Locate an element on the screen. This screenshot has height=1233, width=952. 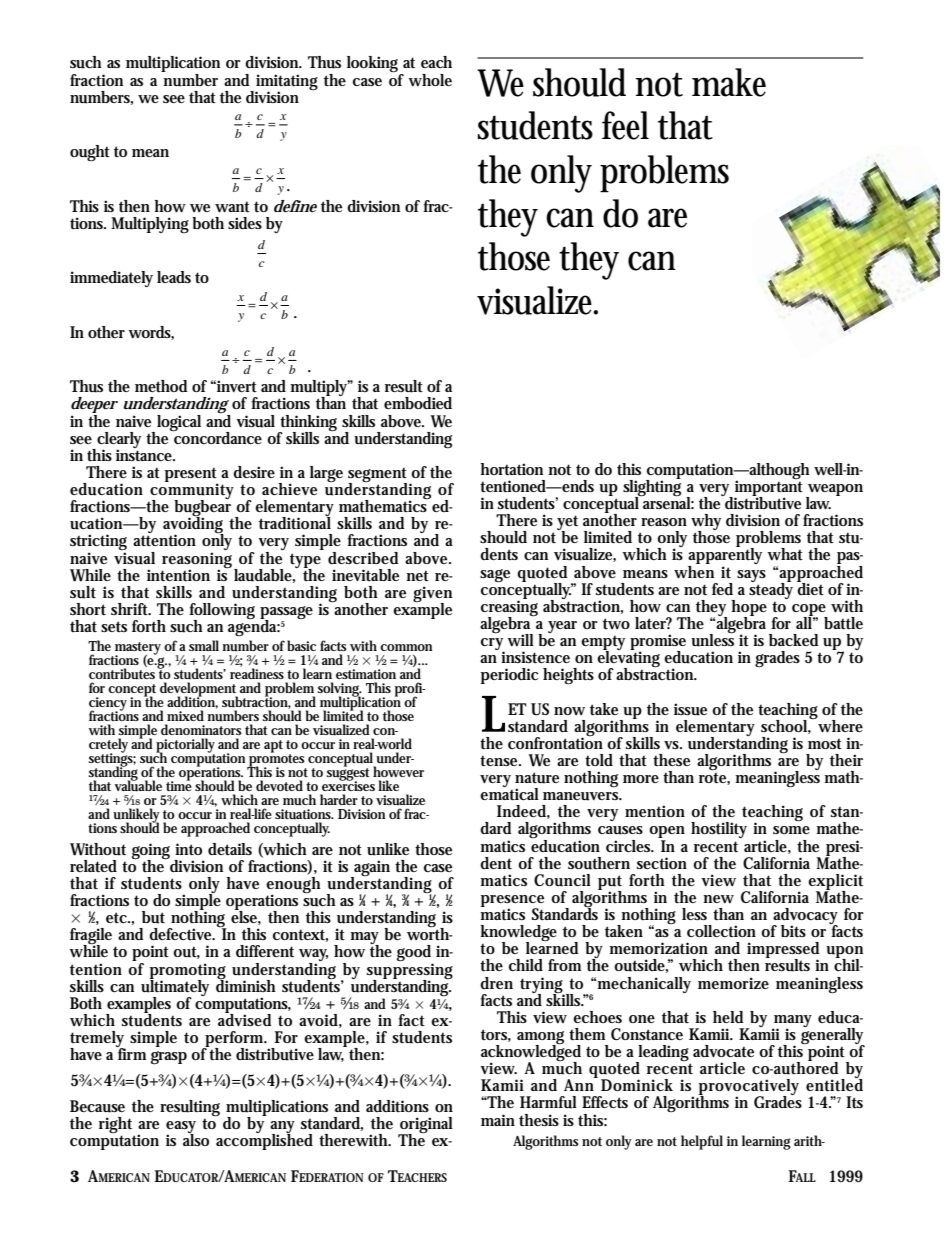
easy is located at coordinates (181, 1128).
